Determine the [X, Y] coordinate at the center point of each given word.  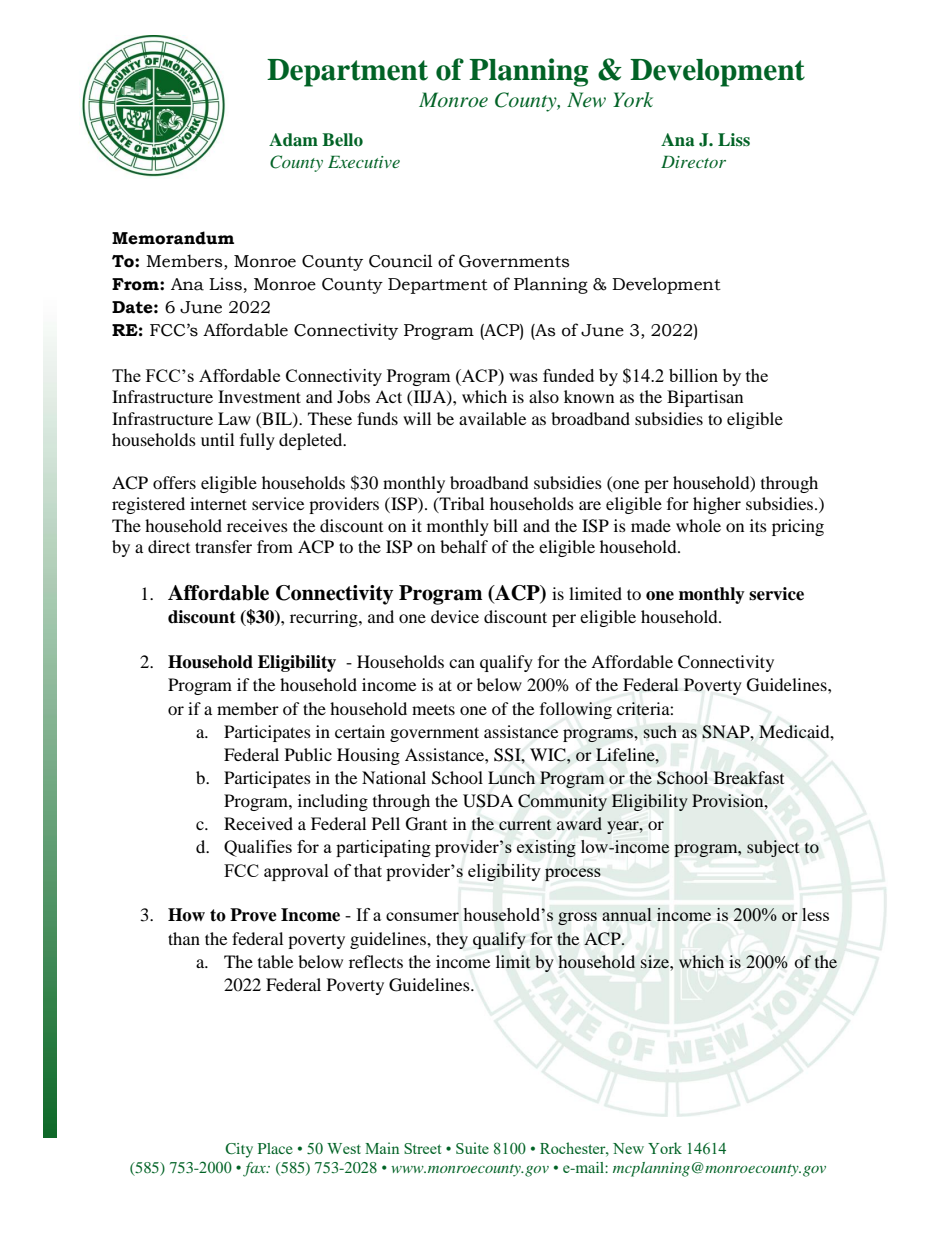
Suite [472, 1148]
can [462, 663]
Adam [293, 140]
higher [717, 505]
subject [773, 848]
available [492, 418]
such [660, 732]
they [452, 940]
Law [234, 418]
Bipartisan [705, 398]
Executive [364, 161]
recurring [325, 618]
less [815, 914]
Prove [253, 915]
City [239, 1150]
